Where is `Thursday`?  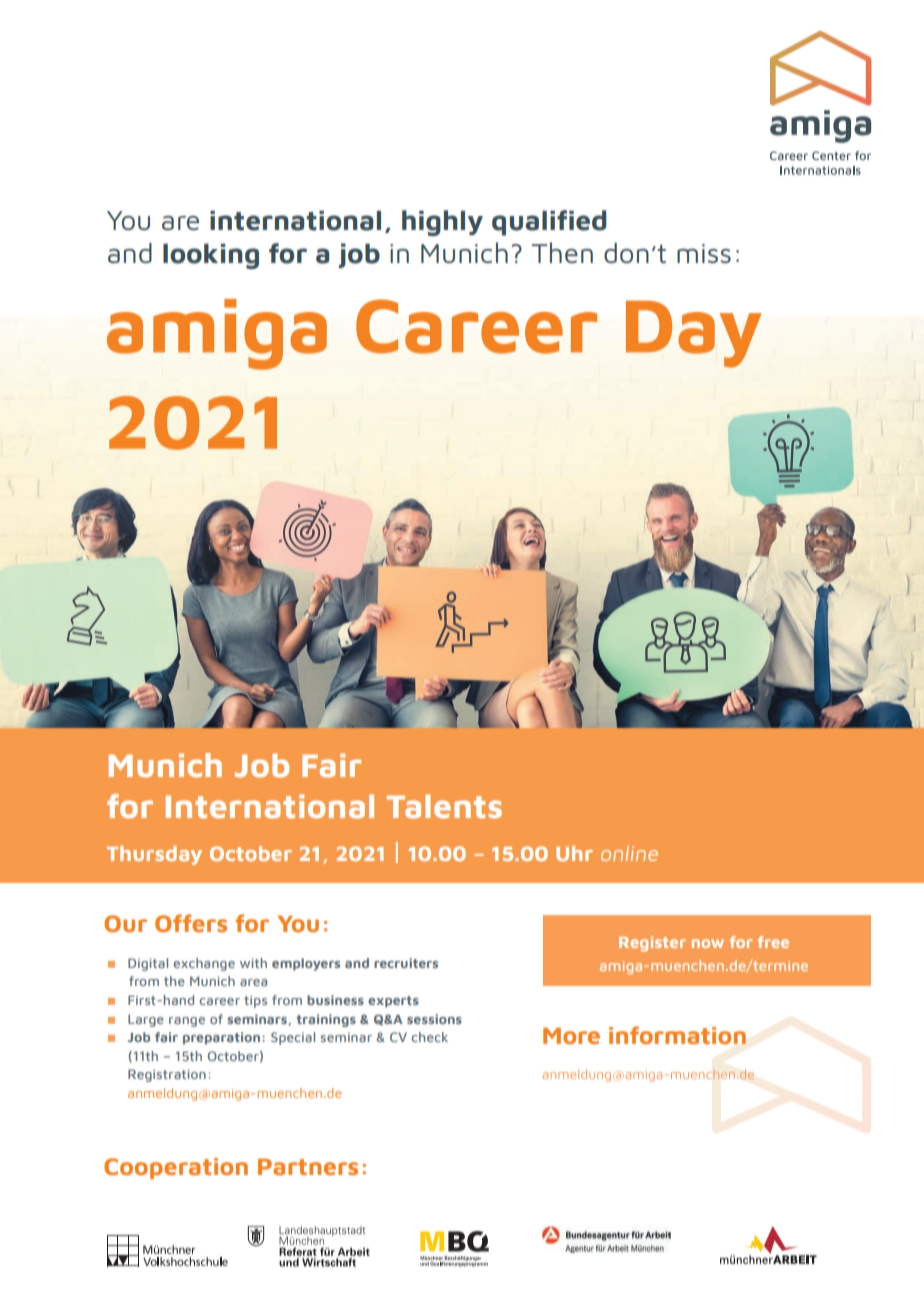
Thursday is located at coordinates (154, 855).
